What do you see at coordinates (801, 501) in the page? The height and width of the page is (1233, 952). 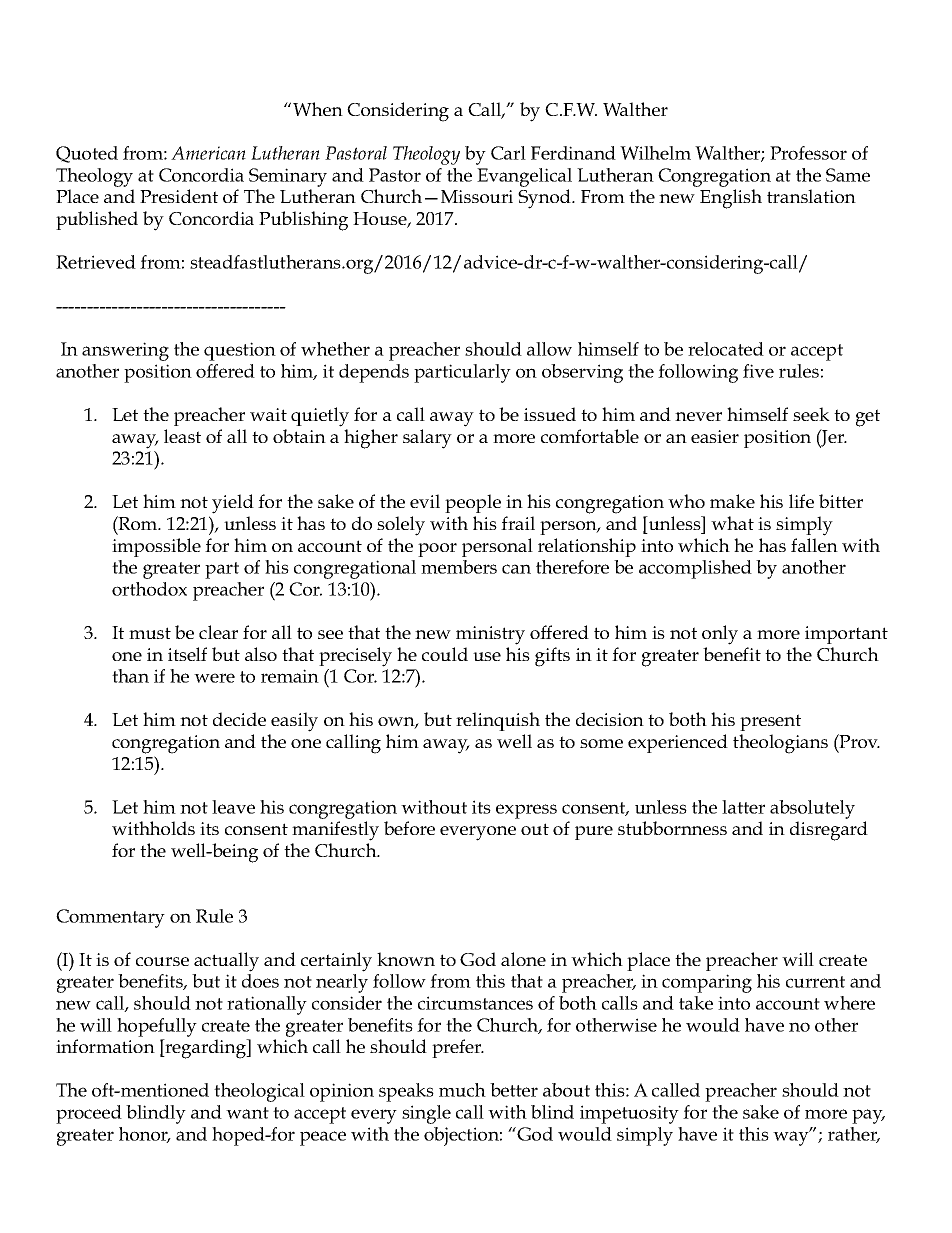 I see `life` at bounding box center [801, 501].
